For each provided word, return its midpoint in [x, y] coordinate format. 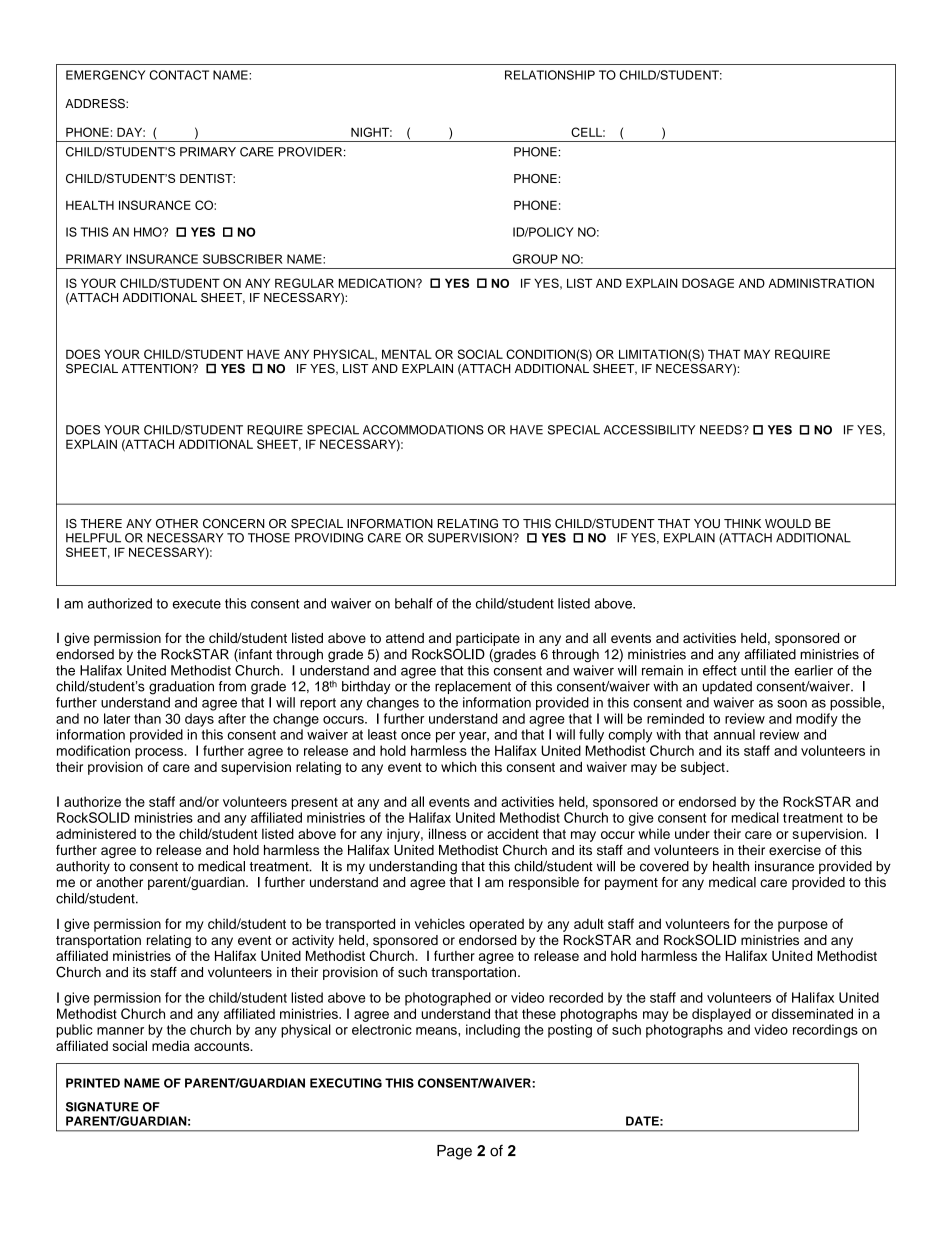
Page [454, 1152]
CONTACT [179, 75]
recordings [825, 1031]
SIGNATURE [102, 1107]
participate [488, 639]
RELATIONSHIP [550, 75]
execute [197, 604]
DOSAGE [708, 283]
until [753, 670]
